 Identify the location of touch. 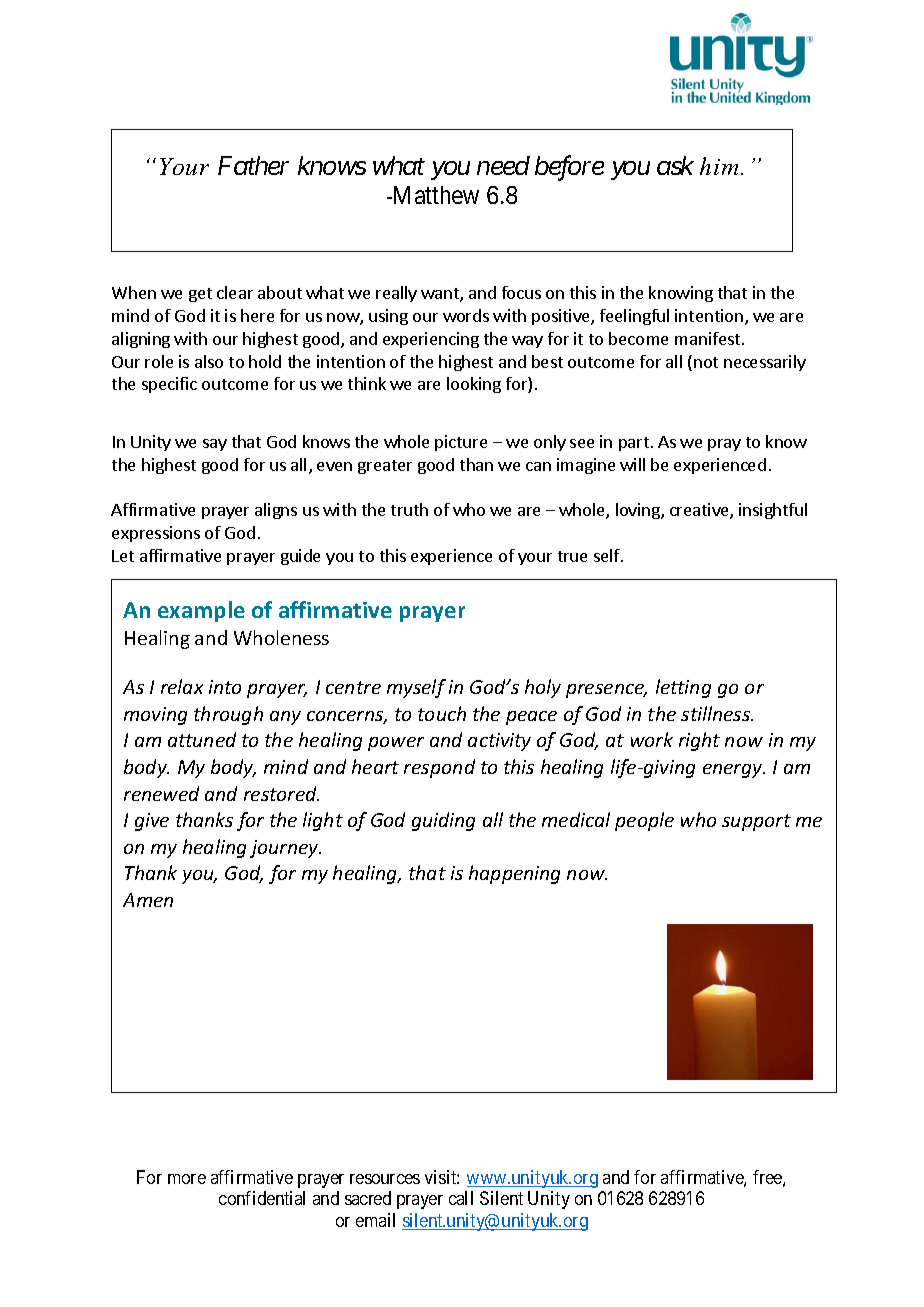
(442, 713).
